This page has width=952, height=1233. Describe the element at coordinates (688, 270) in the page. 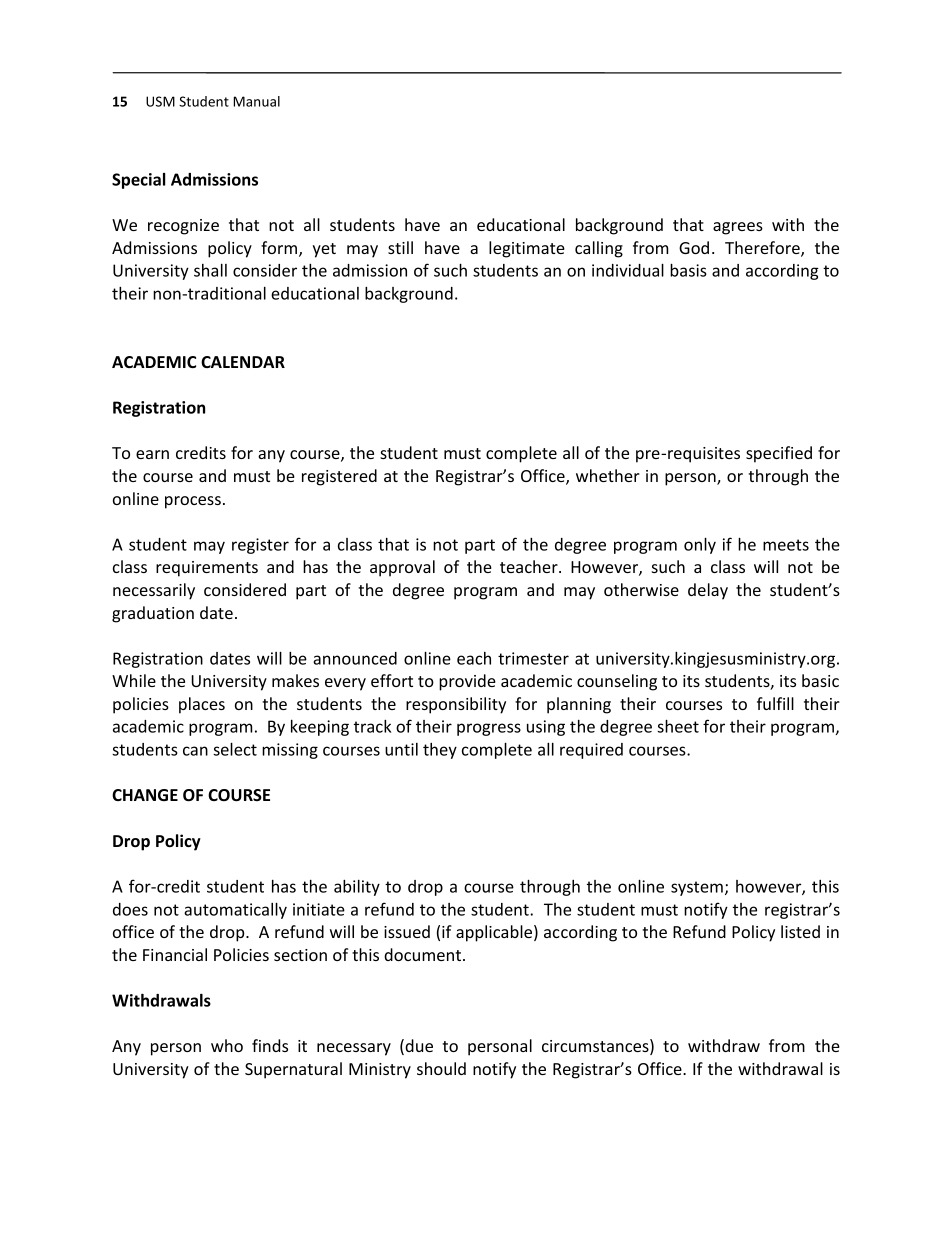

I see `basis` at that location.
